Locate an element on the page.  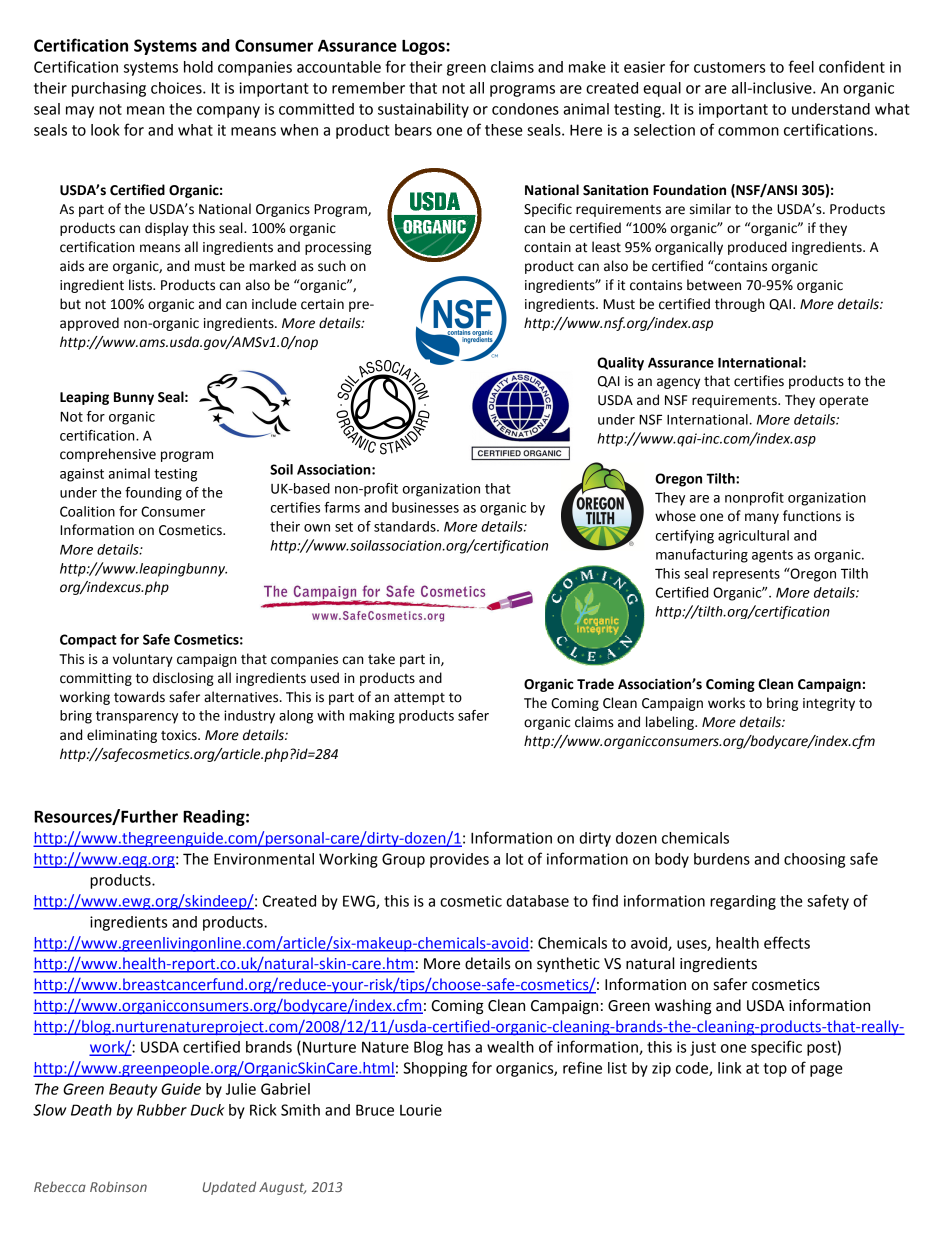
Robinson is located at coordinates (118, 1186).
